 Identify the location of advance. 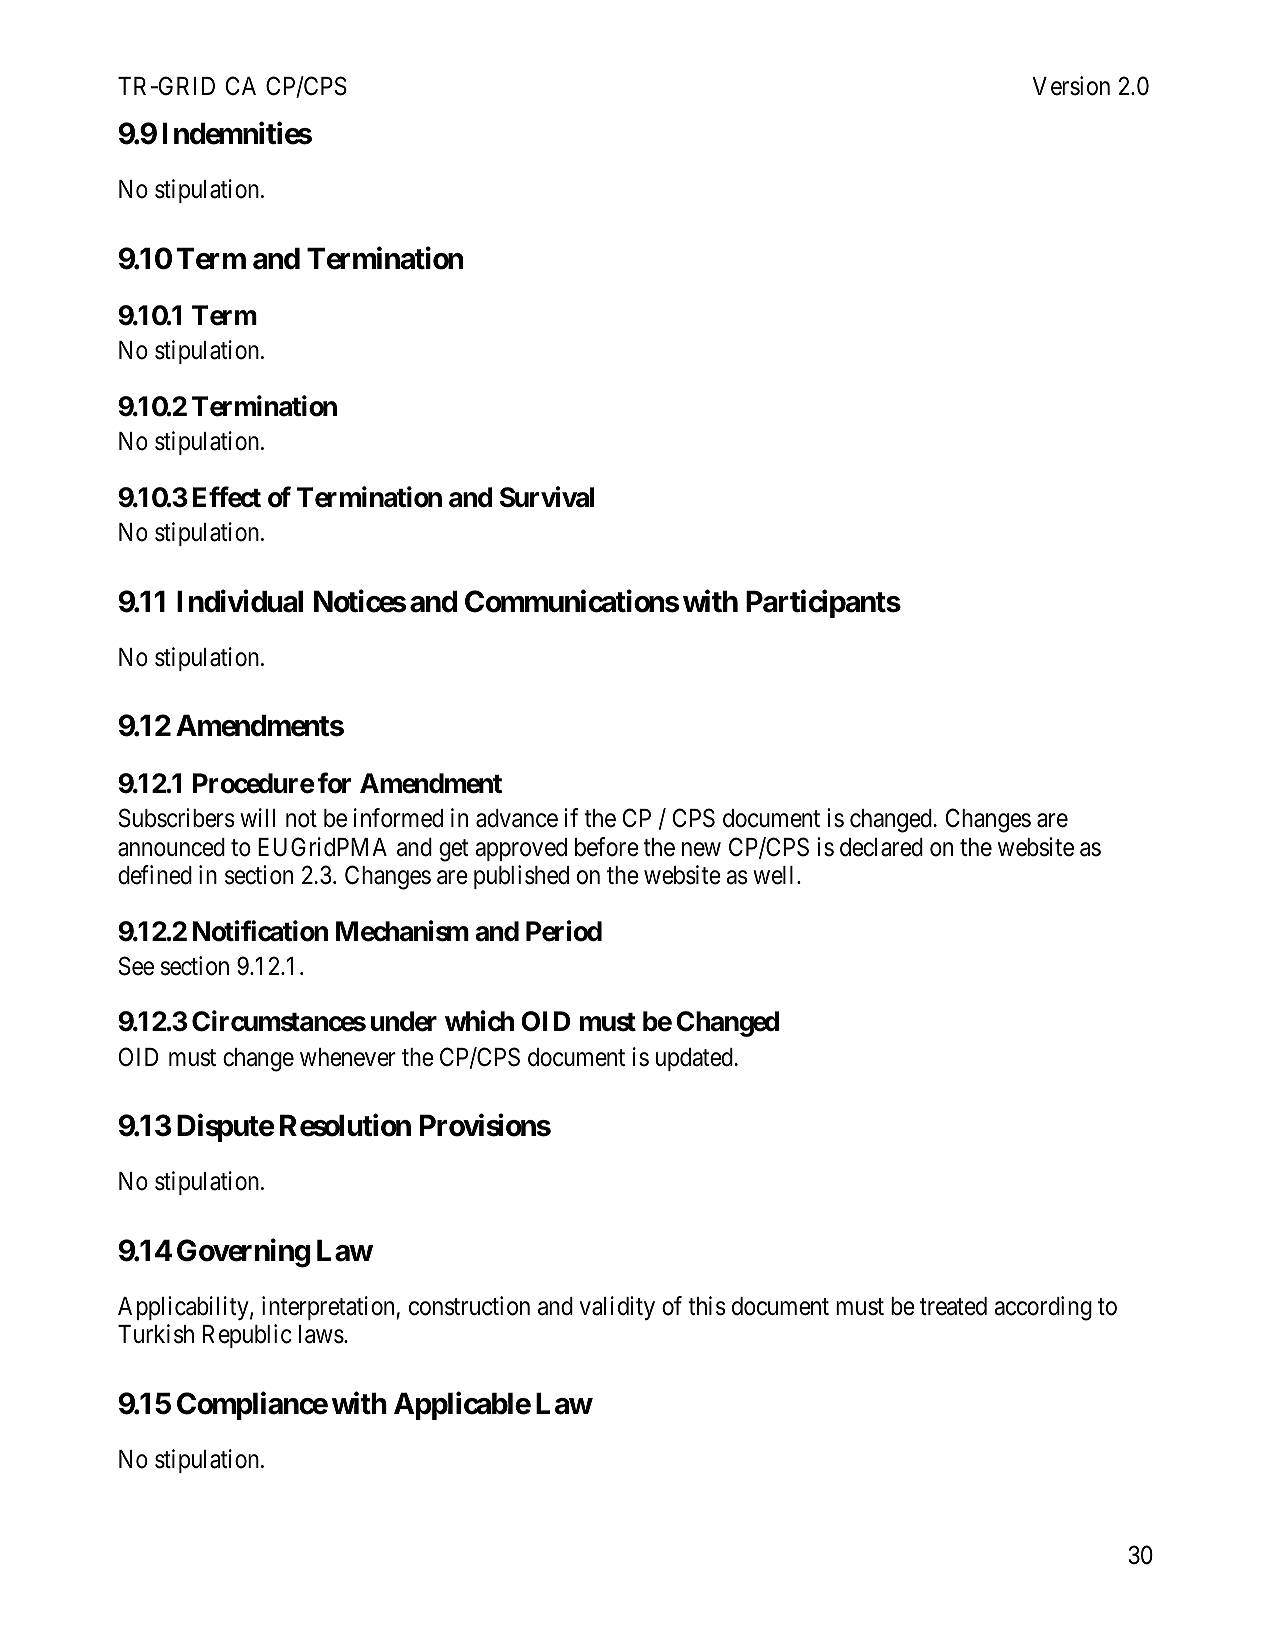
(517, 818).
